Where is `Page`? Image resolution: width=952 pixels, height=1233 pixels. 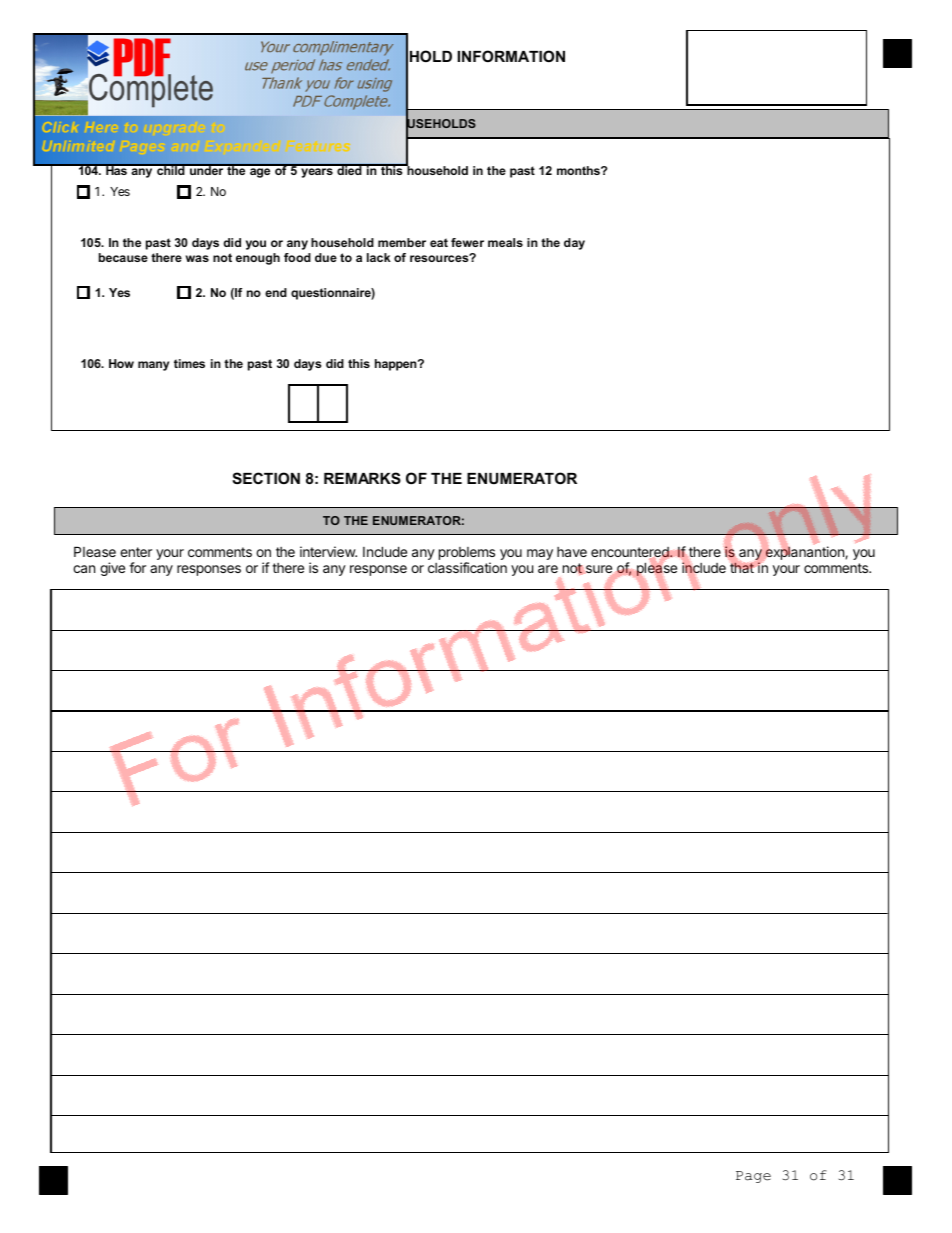
Page is located at coordinates (753, 1177).
